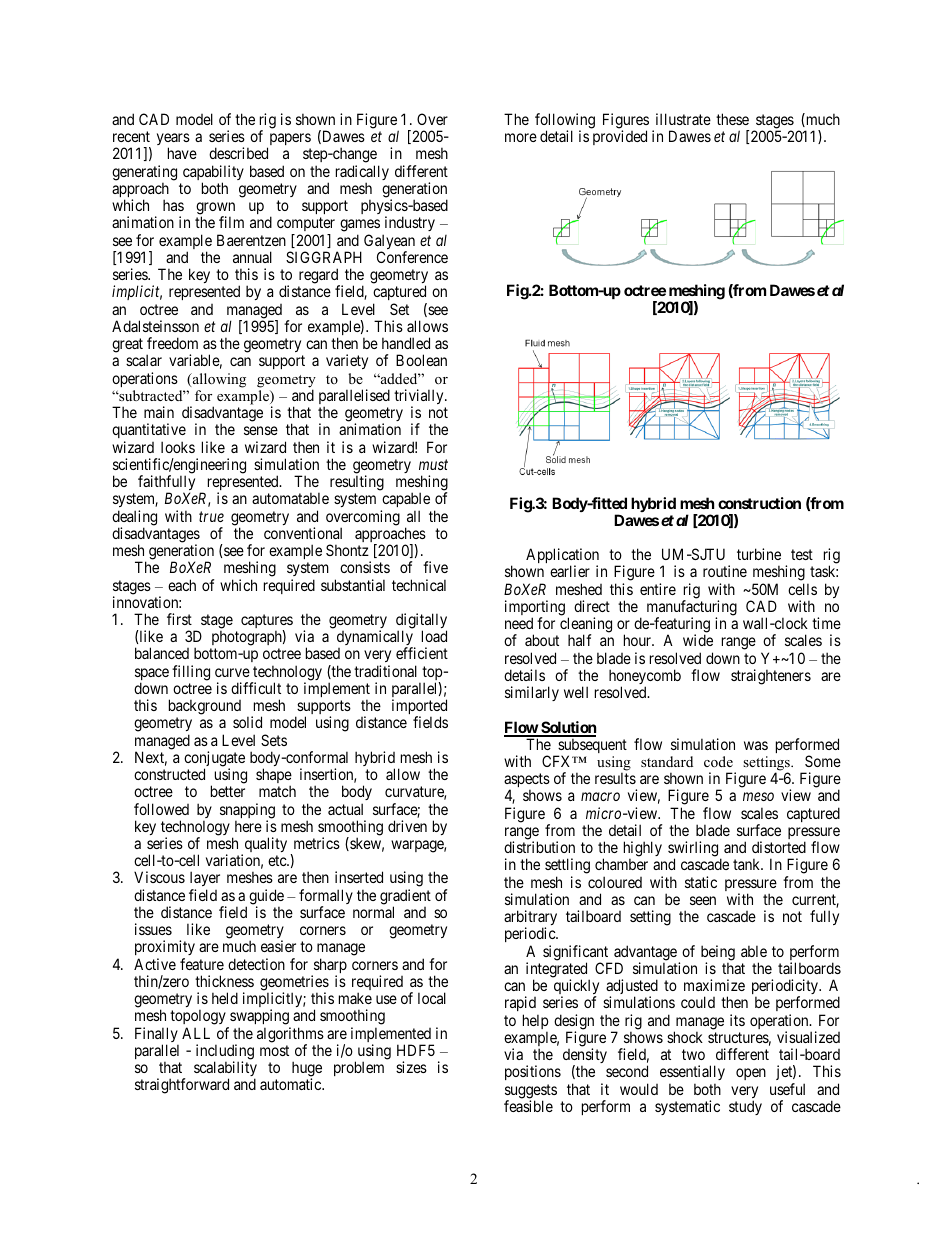 This document has height=1233, width=952. I want to click on study, so click(745, 1107).
